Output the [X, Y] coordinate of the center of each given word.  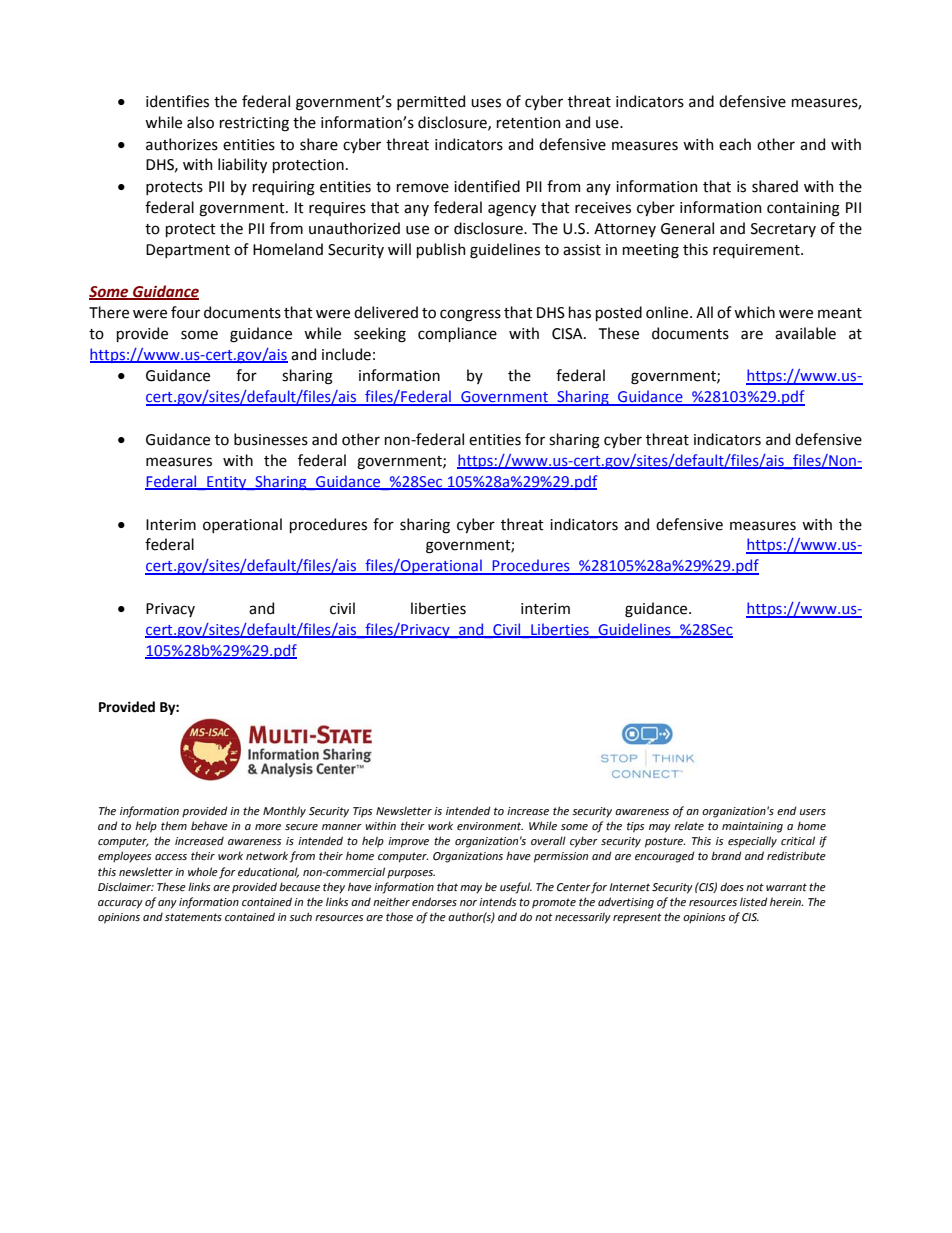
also [200, 122]
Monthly [284, 812]
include [346, 354]
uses [486, 103]
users [813, 812]
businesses [271, 439]
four [185, 312]
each [735, 144]
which [754, 312]
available [805, 333]
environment [490, 826]
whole [203, 871]
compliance [457, 334]
